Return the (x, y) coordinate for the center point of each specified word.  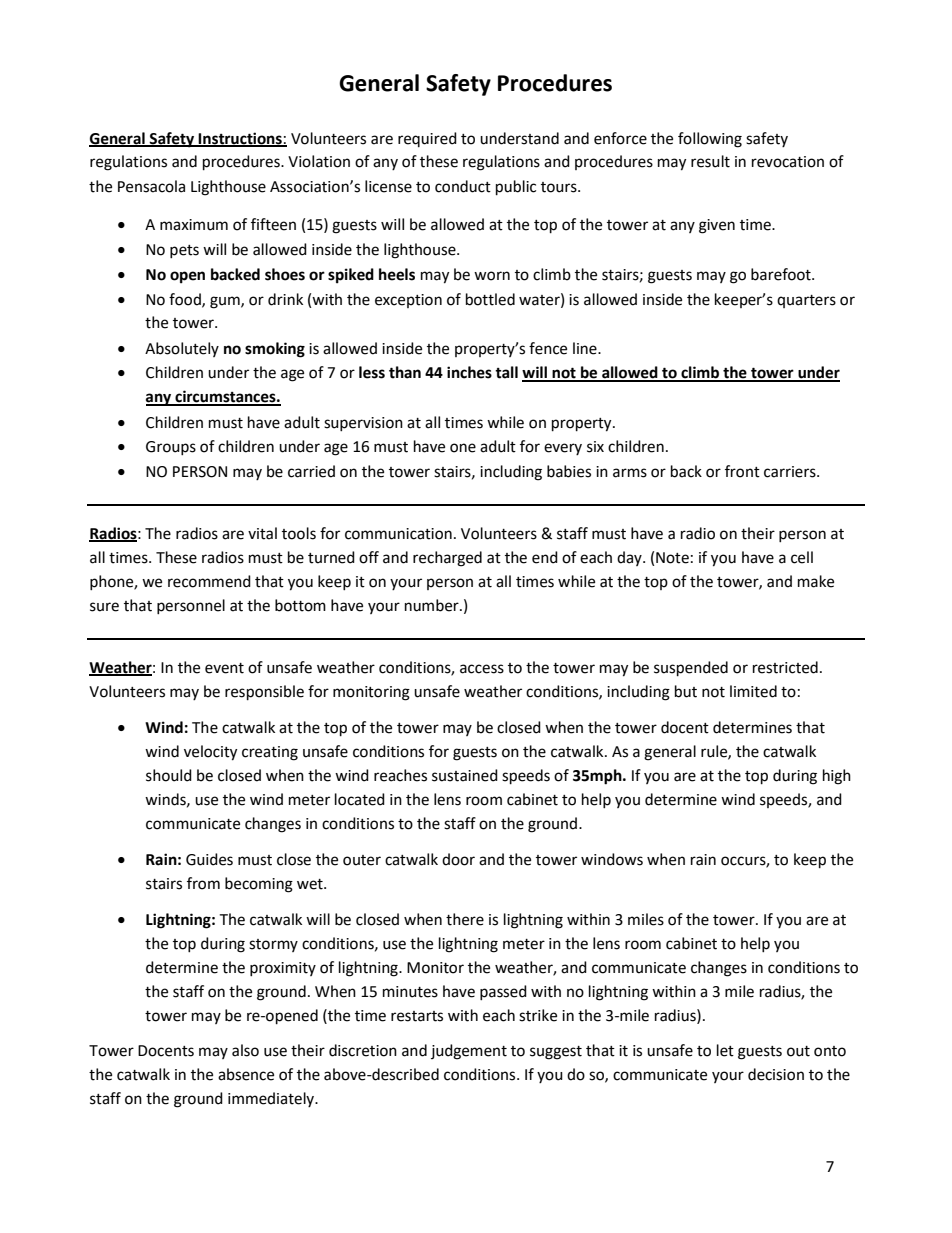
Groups (171, 448)
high (837, 777)
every (563, 449)
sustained (465, 775)
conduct (463, 186)
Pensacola (151, 186)
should (169, 775)
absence (246, 1074)
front (742, 471)
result (710, 161)
